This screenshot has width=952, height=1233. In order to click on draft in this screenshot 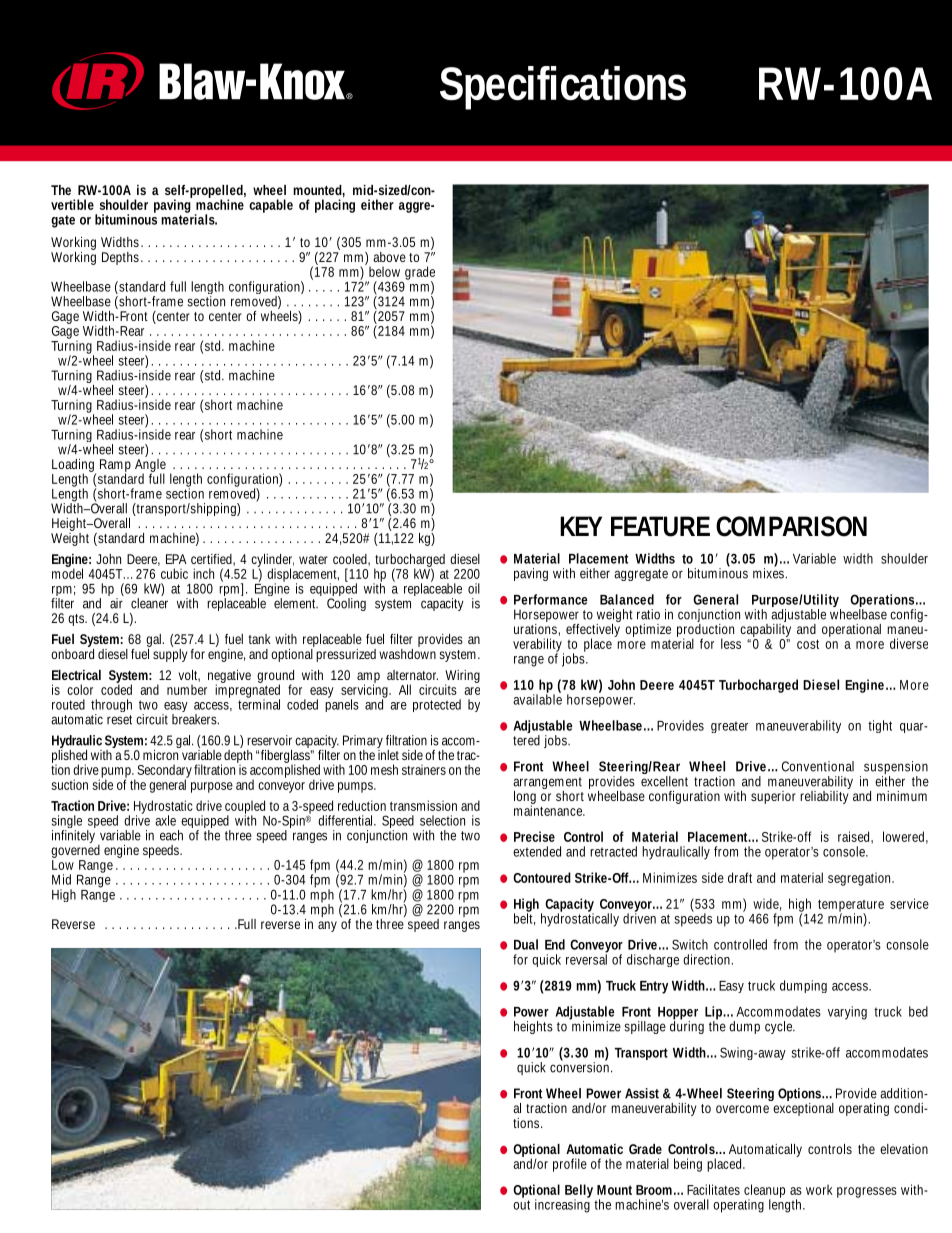, I will do `click(740, 877)`.
